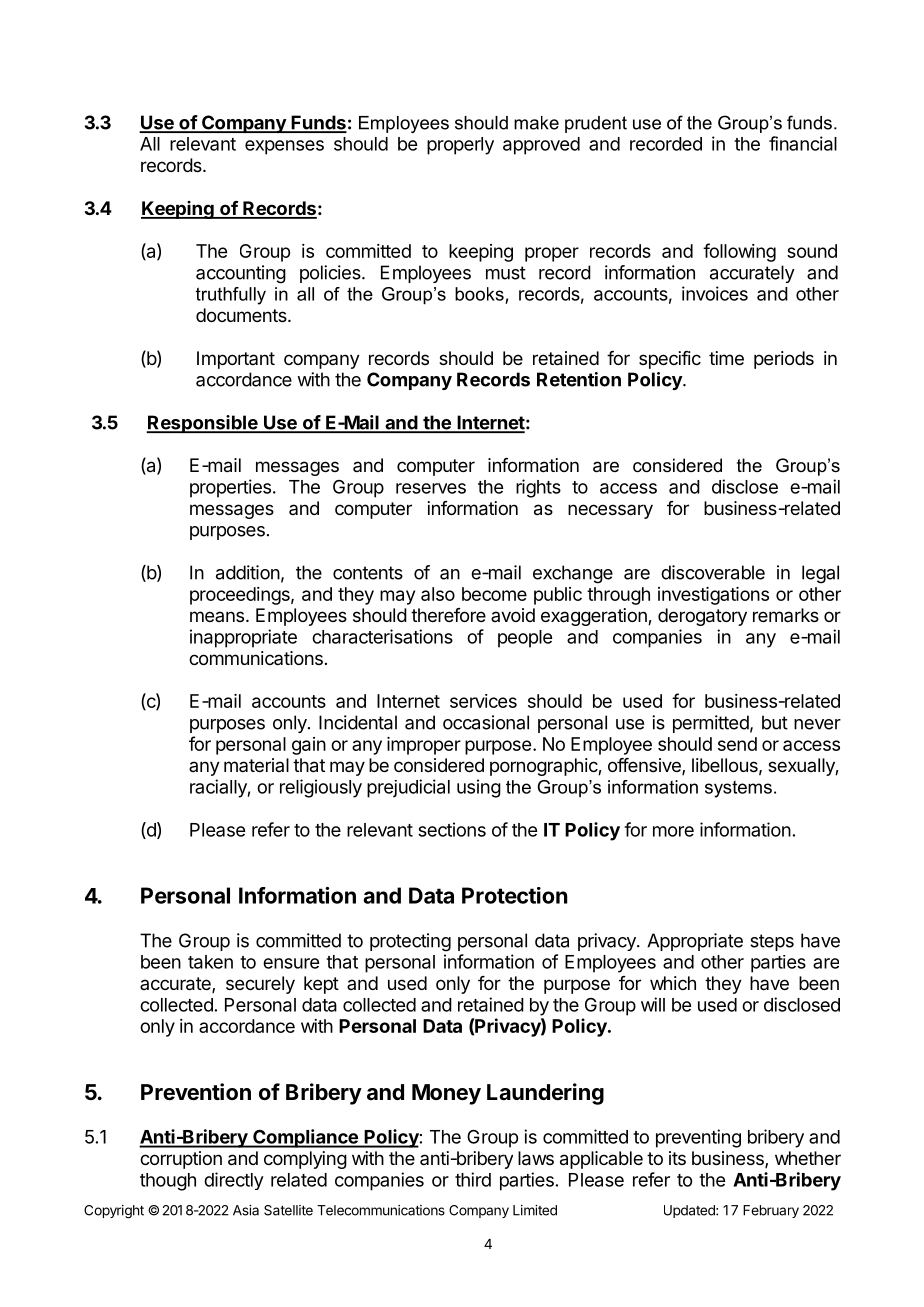 The image size is (924, 1307). What do you see at coordinates (803, 143) in the page?
I see `financial` at bounding box center [803, 143].
